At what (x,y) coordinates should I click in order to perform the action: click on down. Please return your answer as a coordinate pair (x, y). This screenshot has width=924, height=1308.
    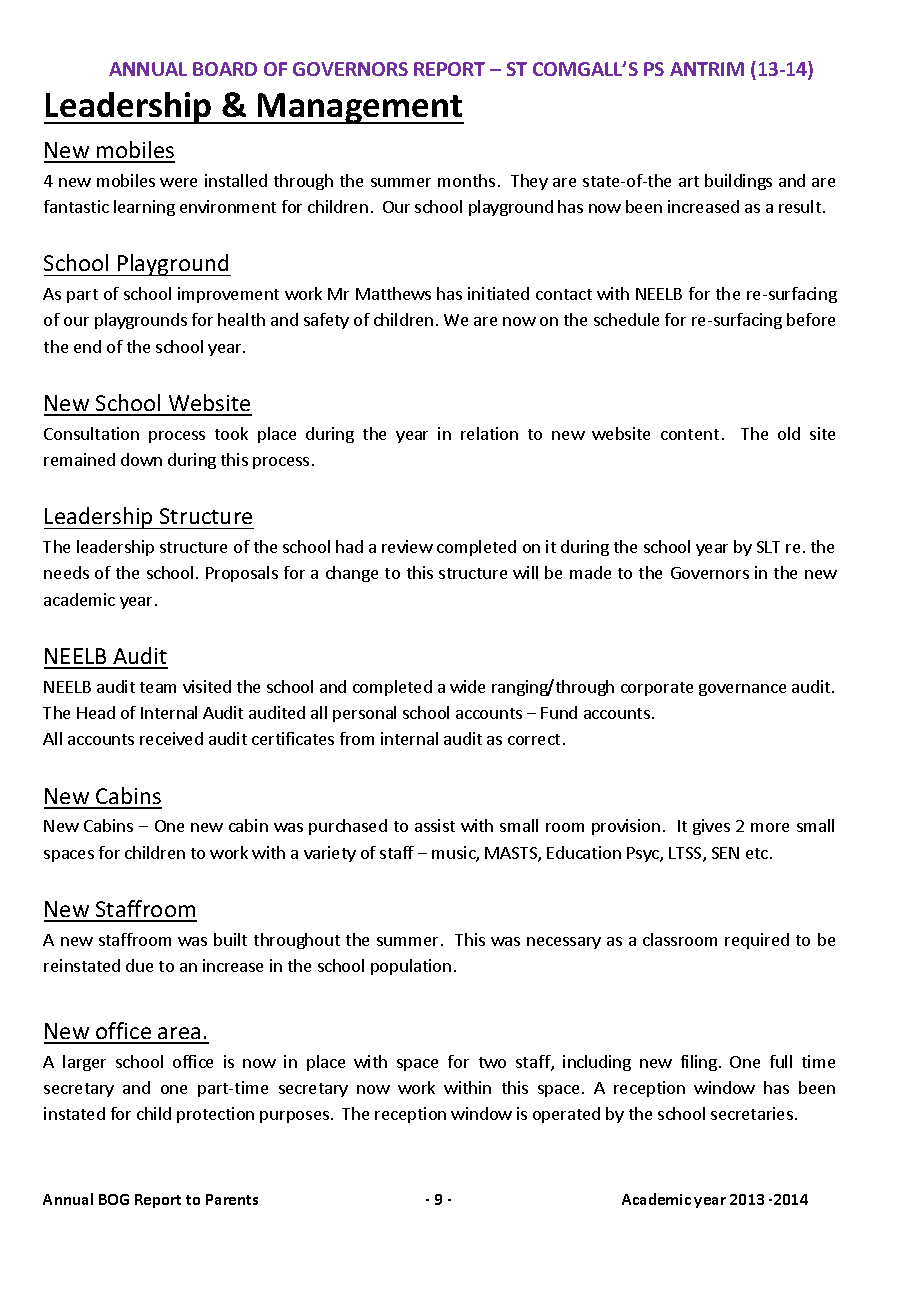
    Looking at the image, I should click on (141, 459).
